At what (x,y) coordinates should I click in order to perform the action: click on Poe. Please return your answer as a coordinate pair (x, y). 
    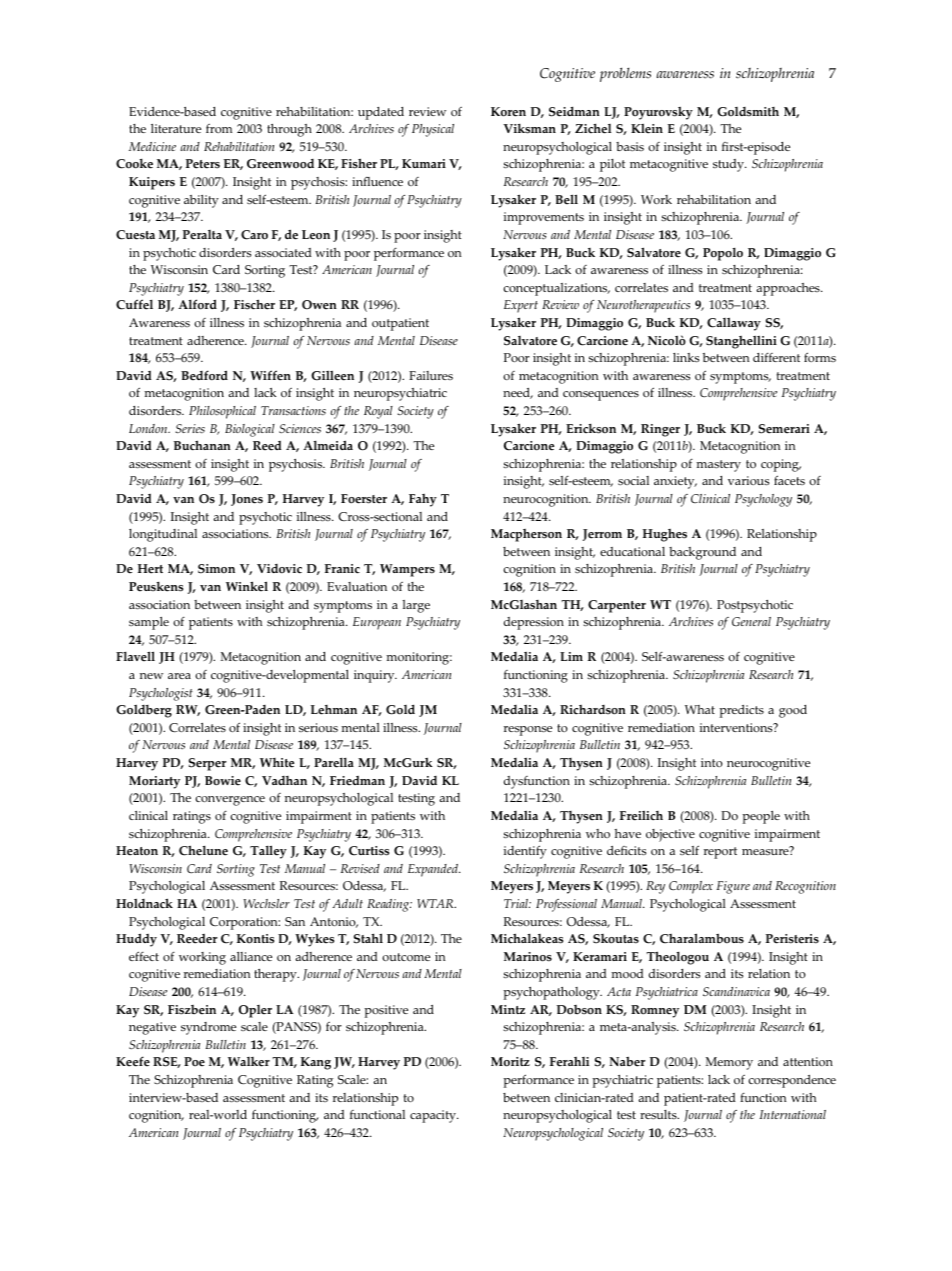
    Looking at the image, I should click on (194, 1062).
